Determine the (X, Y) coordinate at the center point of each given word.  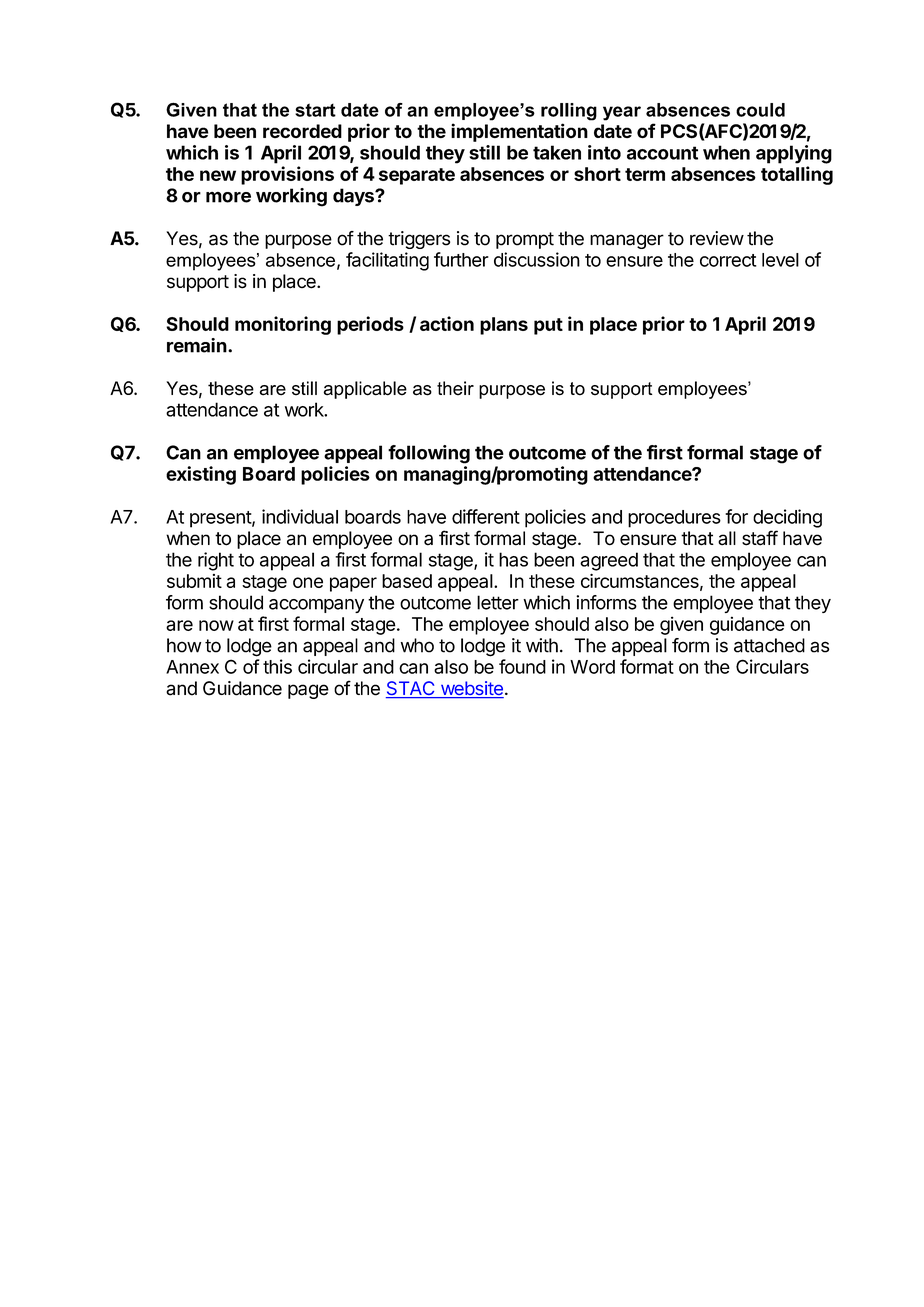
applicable (365, 390)
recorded (302, 131)
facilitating (387, 261)
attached (769, 645)
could (760, 110)
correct (728, 260)
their (455, 388)
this (277, 666)
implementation (519, 132)
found (522, 666)
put (548, 326)
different (486, 516)
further (461, 259)
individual (300, 516)
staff (760, 538)
